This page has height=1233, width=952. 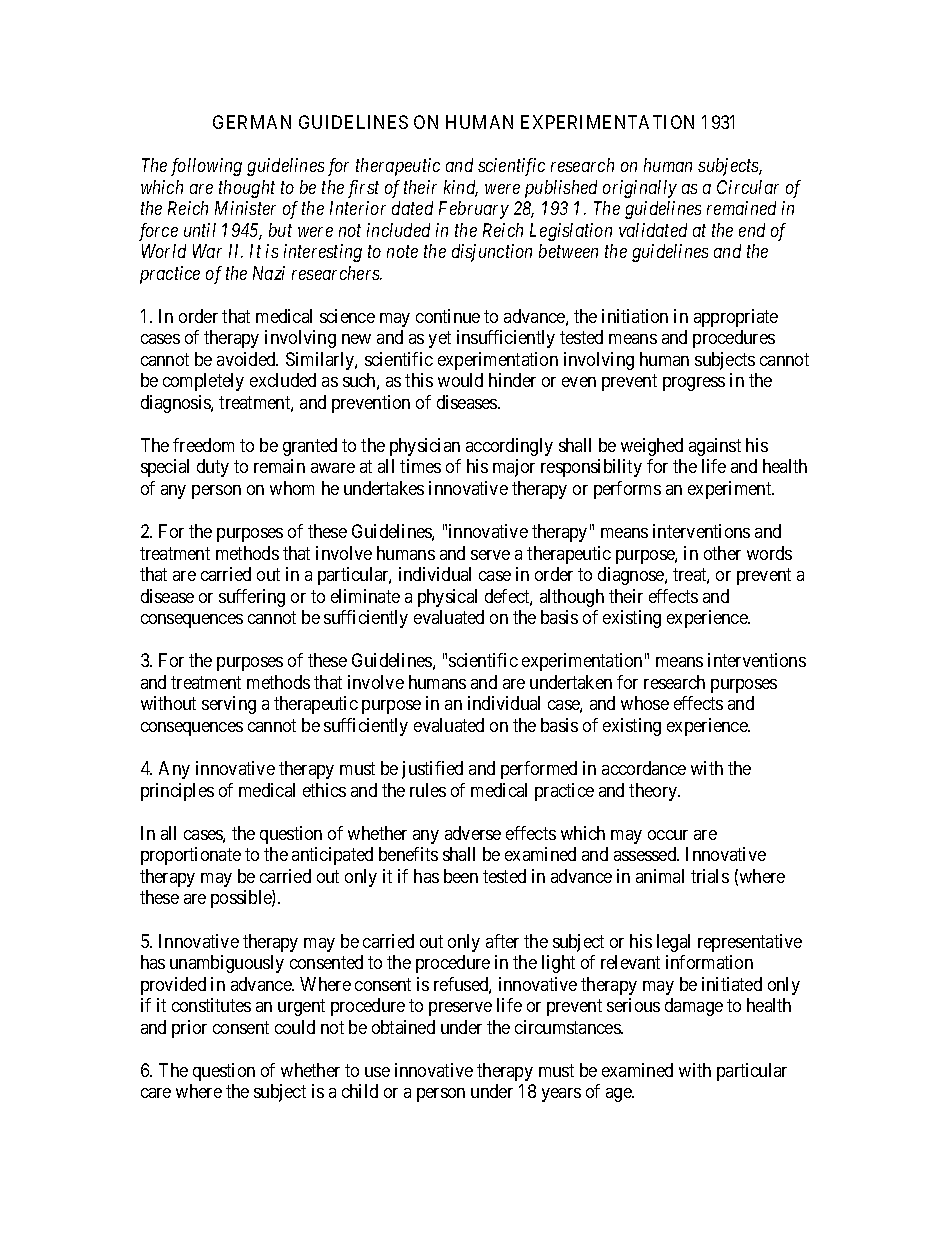 I want to click on prior, so click(x=189, y=1029).
